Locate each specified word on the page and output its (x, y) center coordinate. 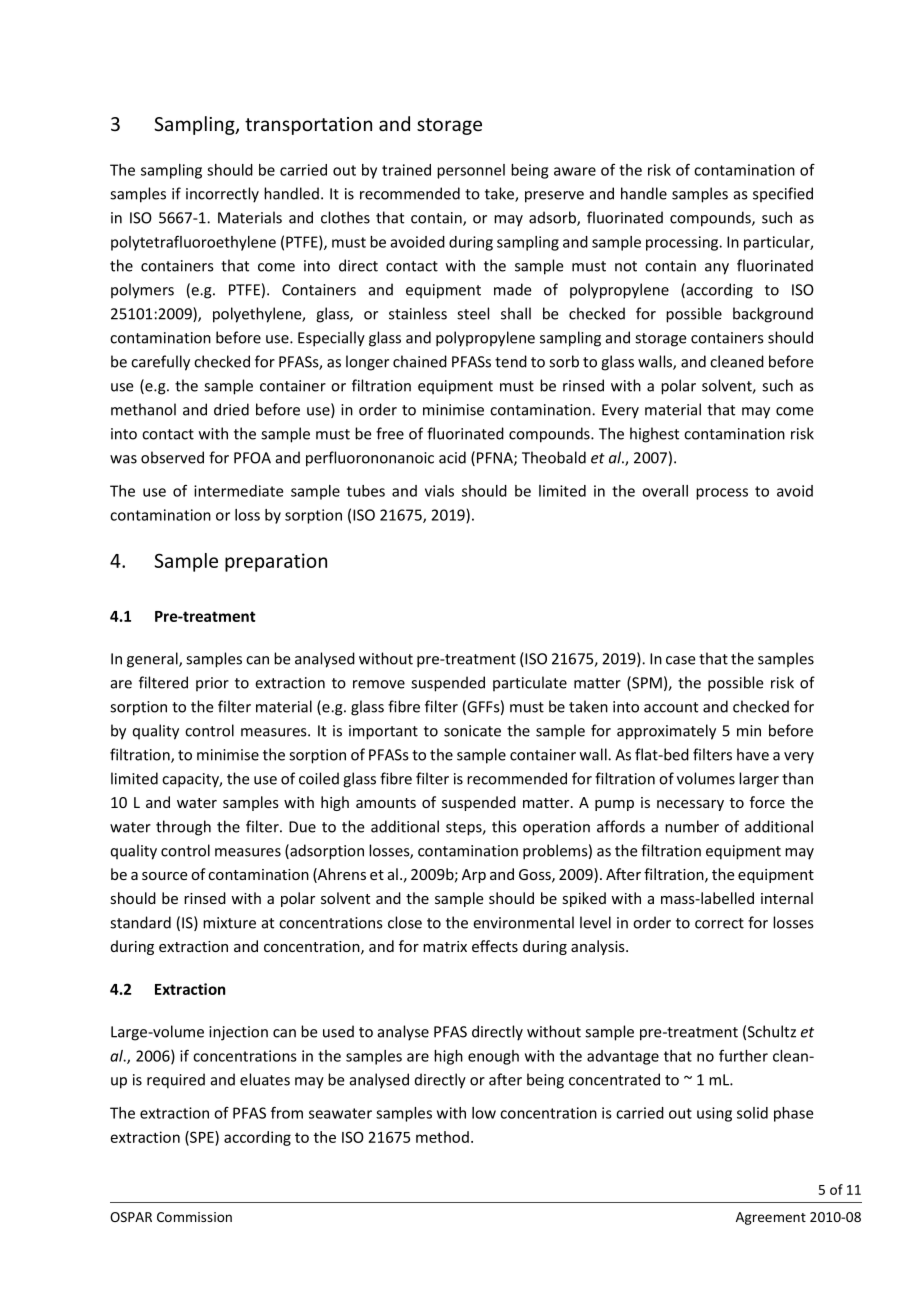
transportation (308, 126)
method (442, 1137)
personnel (471, 171)
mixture (229, 923)
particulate (530, 683)
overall (665, 491)
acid (452, 457)
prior (212, 684)
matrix (445, 946)
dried (231, 409)
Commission (194, 1217)
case (681, 660)
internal (787, 898)
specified (783, 194)
